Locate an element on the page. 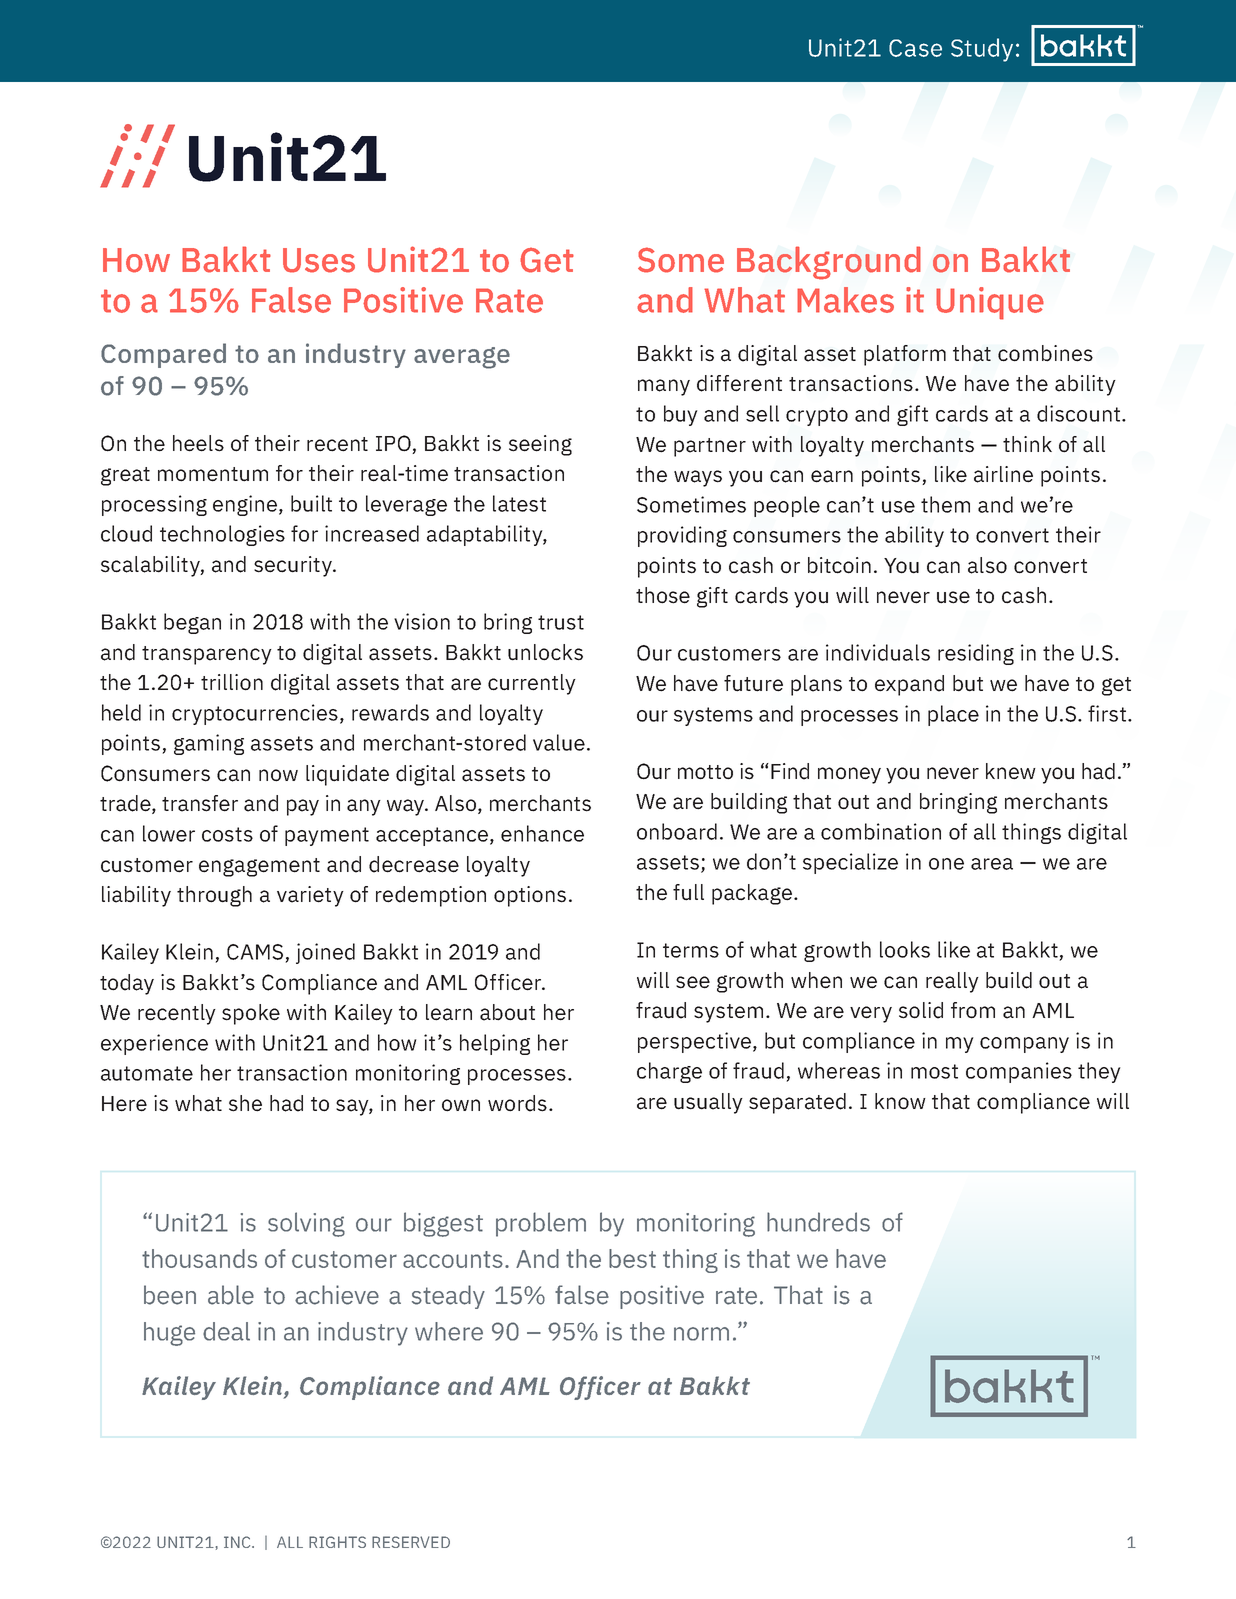  Study is located at coordinates (982, 50).
